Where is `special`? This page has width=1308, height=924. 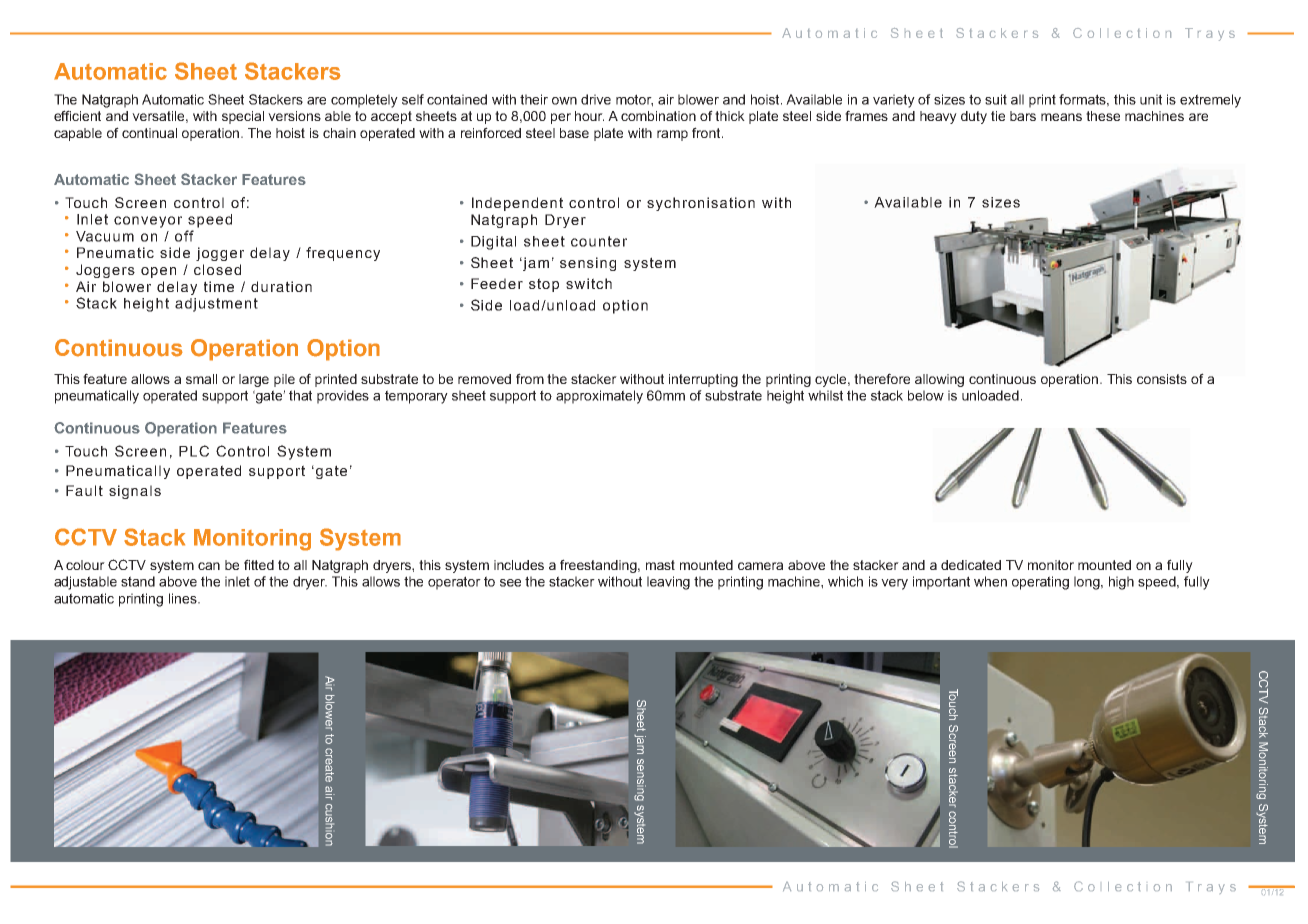
special is located at coordinates (243, 117).
